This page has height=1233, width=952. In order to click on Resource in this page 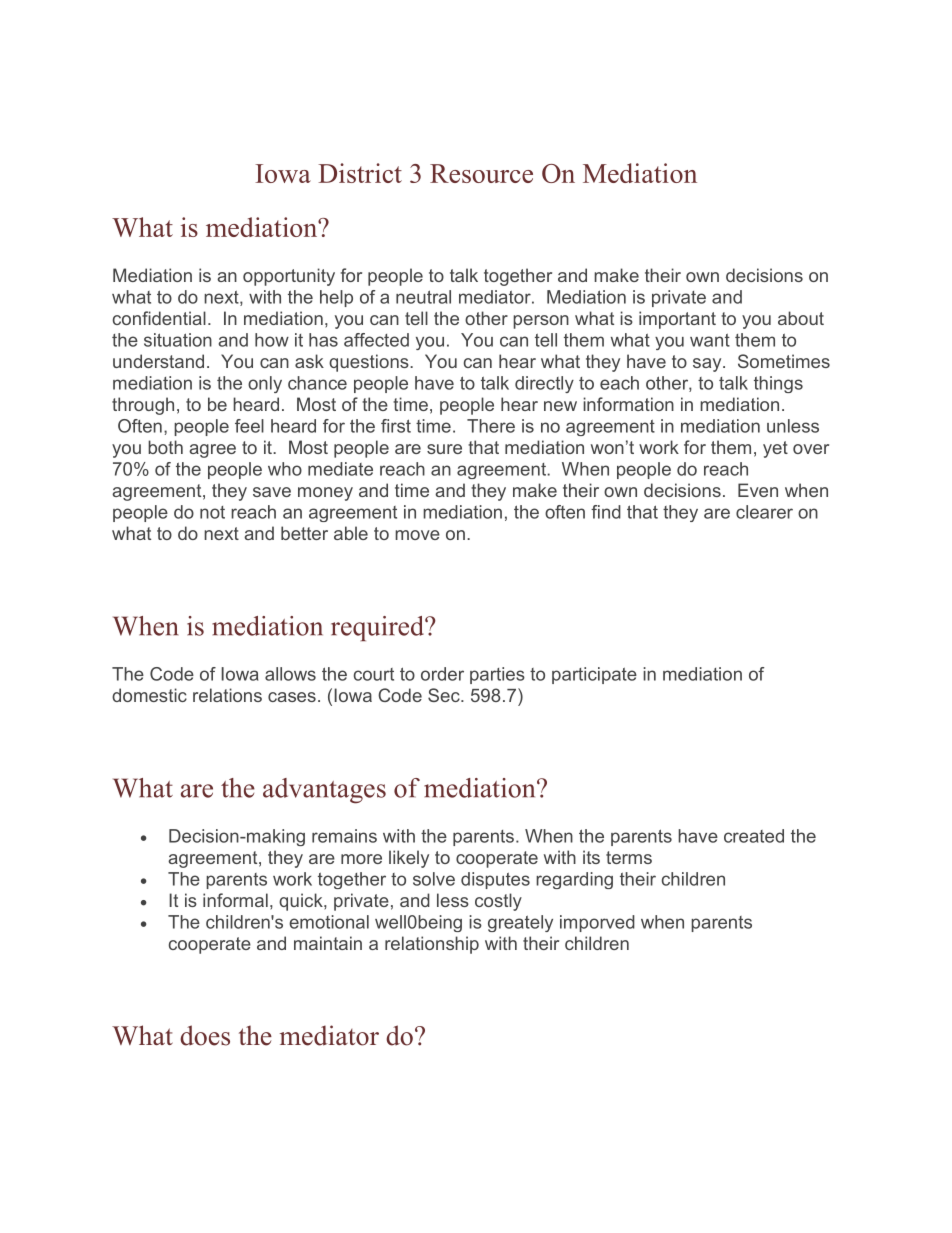, I will do `click(481, 173)`.
